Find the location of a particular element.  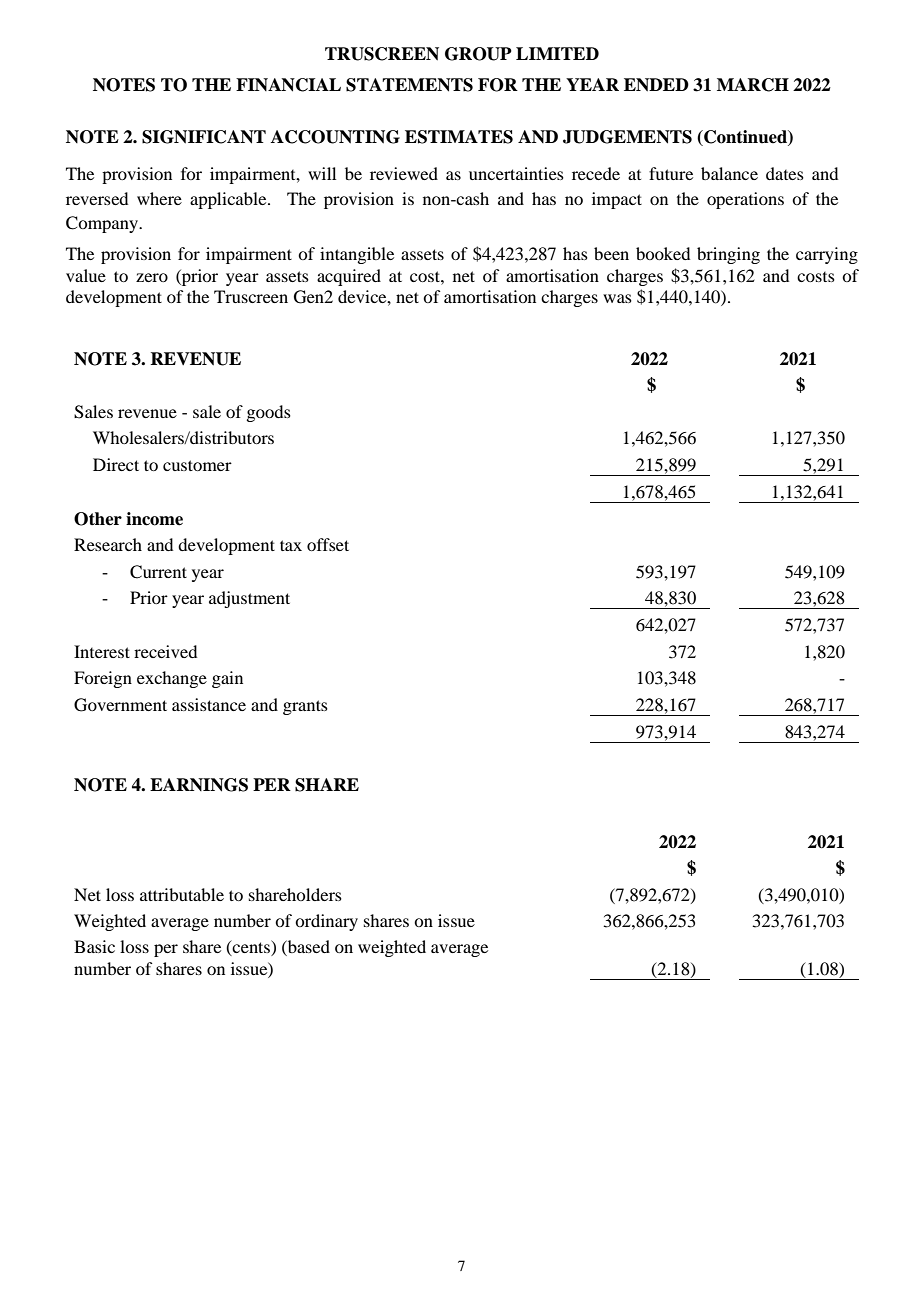

was is located at coordinates (617, 298).
